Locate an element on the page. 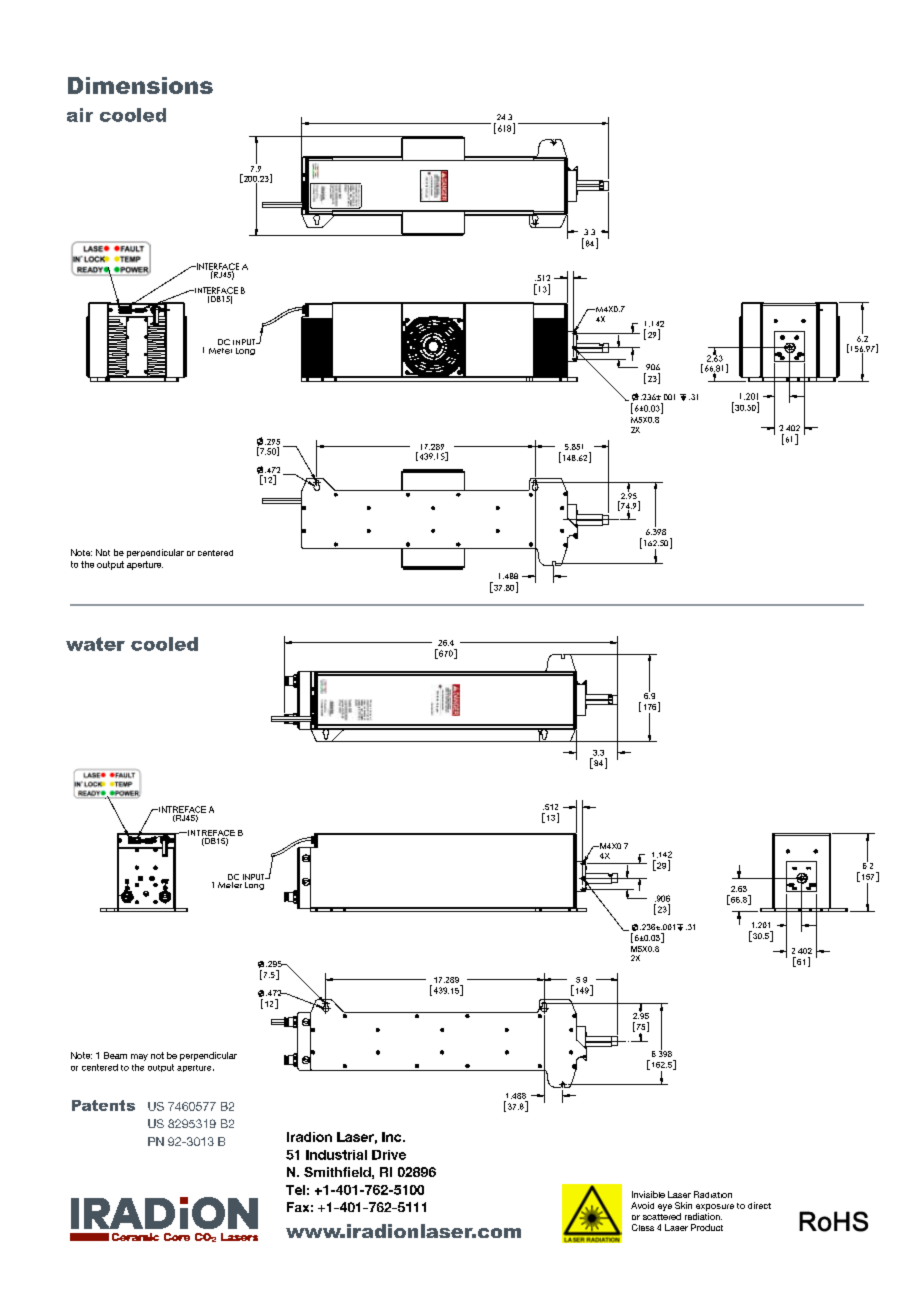 Image resolution: width=924 pixels, height=1308 pixels. scattered is located at coordinates (662, 1216).
